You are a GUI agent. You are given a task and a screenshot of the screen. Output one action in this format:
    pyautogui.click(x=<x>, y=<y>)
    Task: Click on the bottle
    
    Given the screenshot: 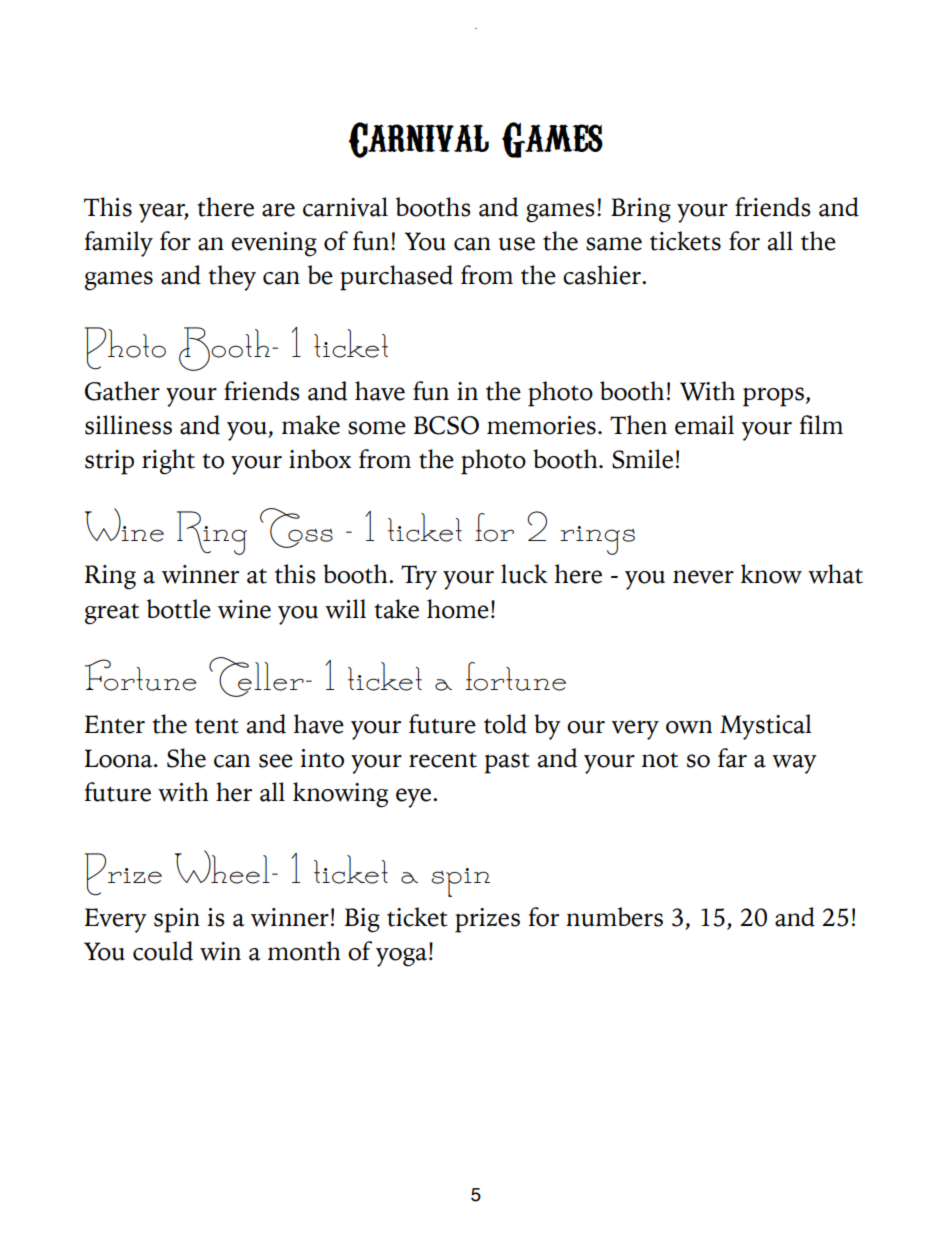 What is the action you would take?
    pyautogui.click(x=179, y=609)
